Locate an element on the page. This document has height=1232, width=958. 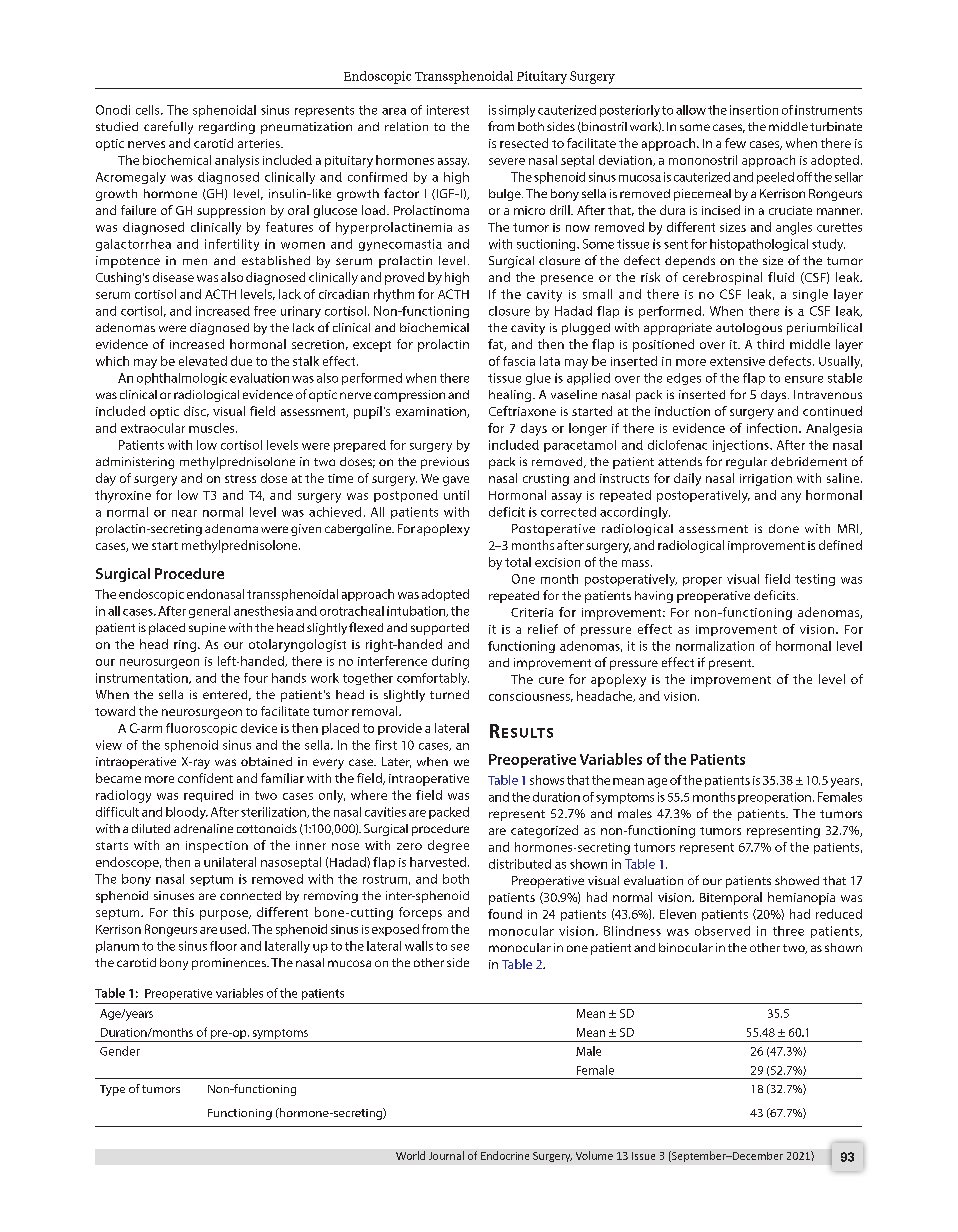
Endocrine is located at coordinates (505, 1155).
